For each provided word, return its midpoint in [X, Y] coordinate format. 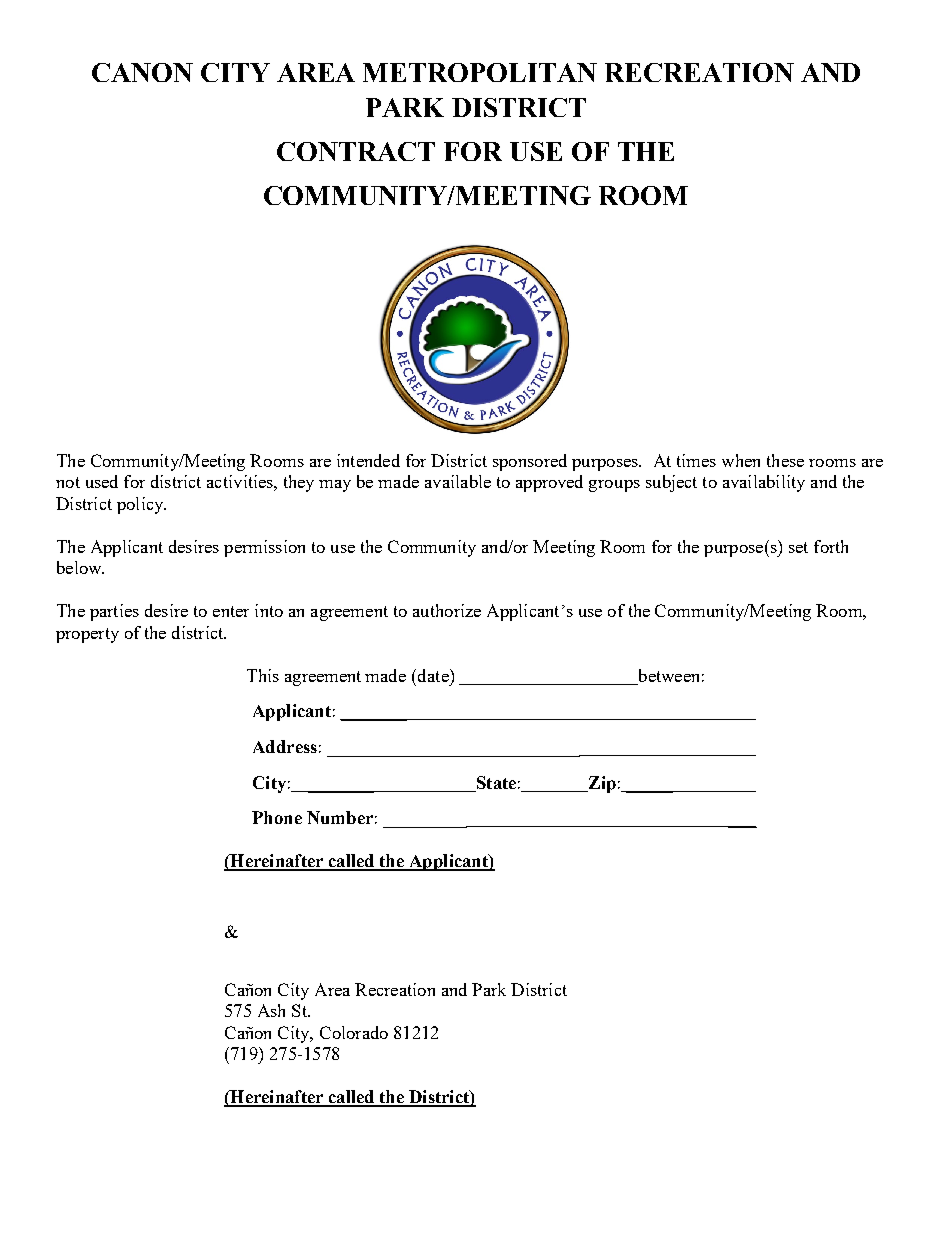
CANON [142, 72]
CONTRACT [356, 151]
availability [764, 483]
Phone [277, 817]
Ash [271, 1010]
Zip [601, 784]
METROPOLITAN [480, 72]
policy [141, 505]
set [798, 547]
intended [368, 460]
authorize [447, 610]
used [102, 481]
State [496, 782]
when [741, 460]
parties [114, 612]
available [458, 481]
